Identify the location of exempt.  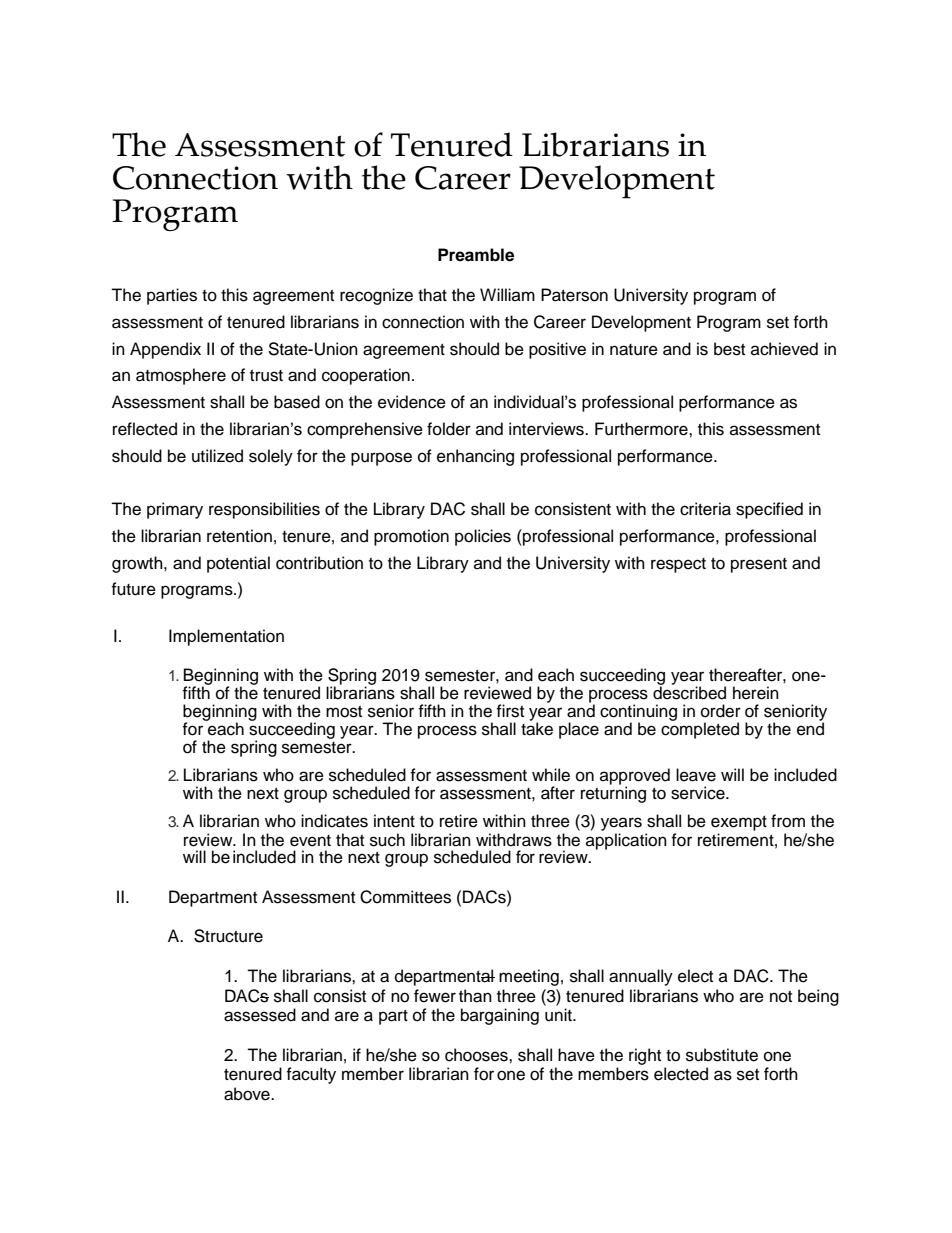
(739, 823).
